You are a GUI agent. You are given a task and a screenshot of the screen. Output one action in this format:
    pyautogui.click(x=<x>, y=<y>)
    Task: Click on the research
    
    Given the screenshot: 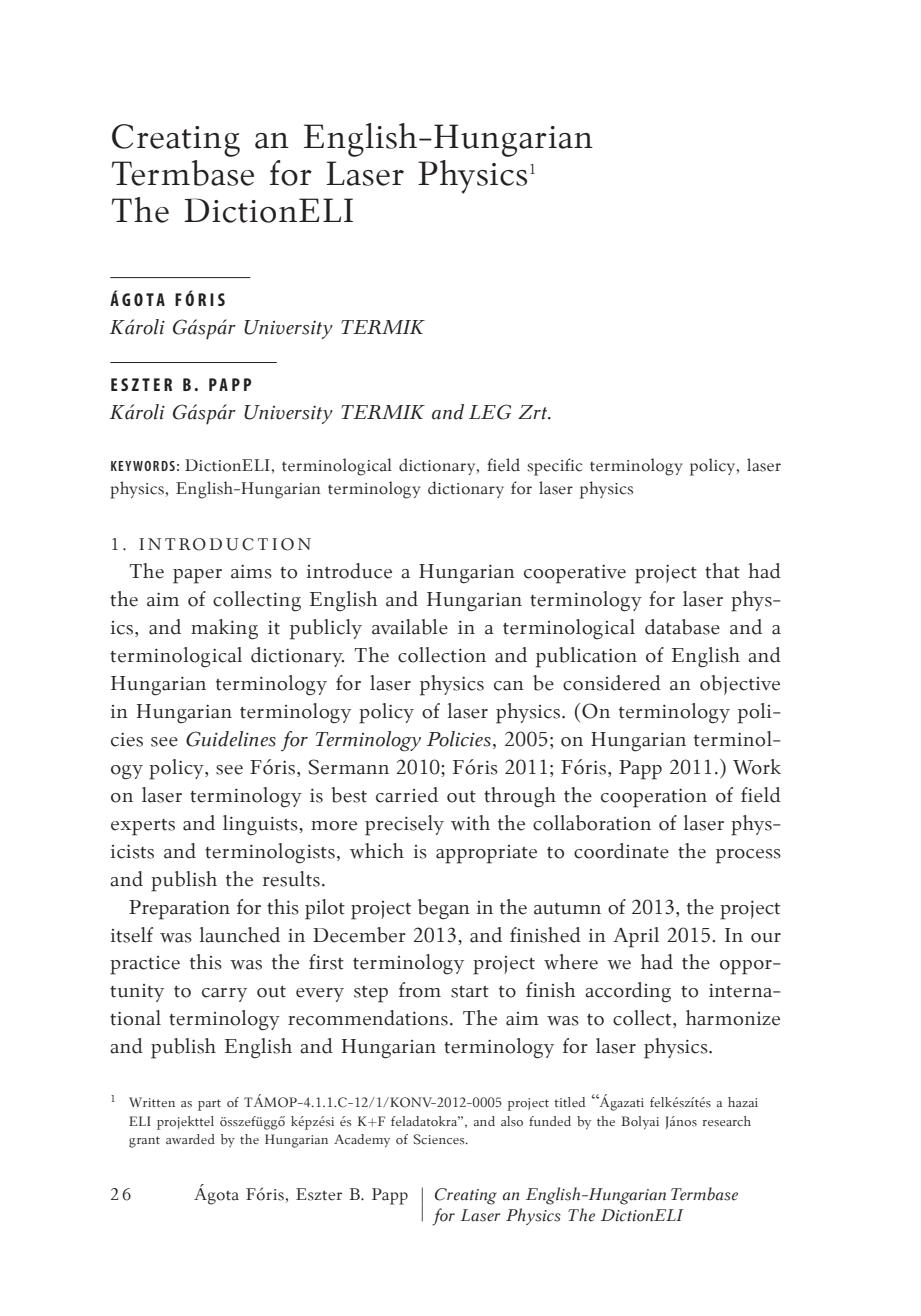 What is the action you would take?
    pyautogui.click(x=726, y=1121)
